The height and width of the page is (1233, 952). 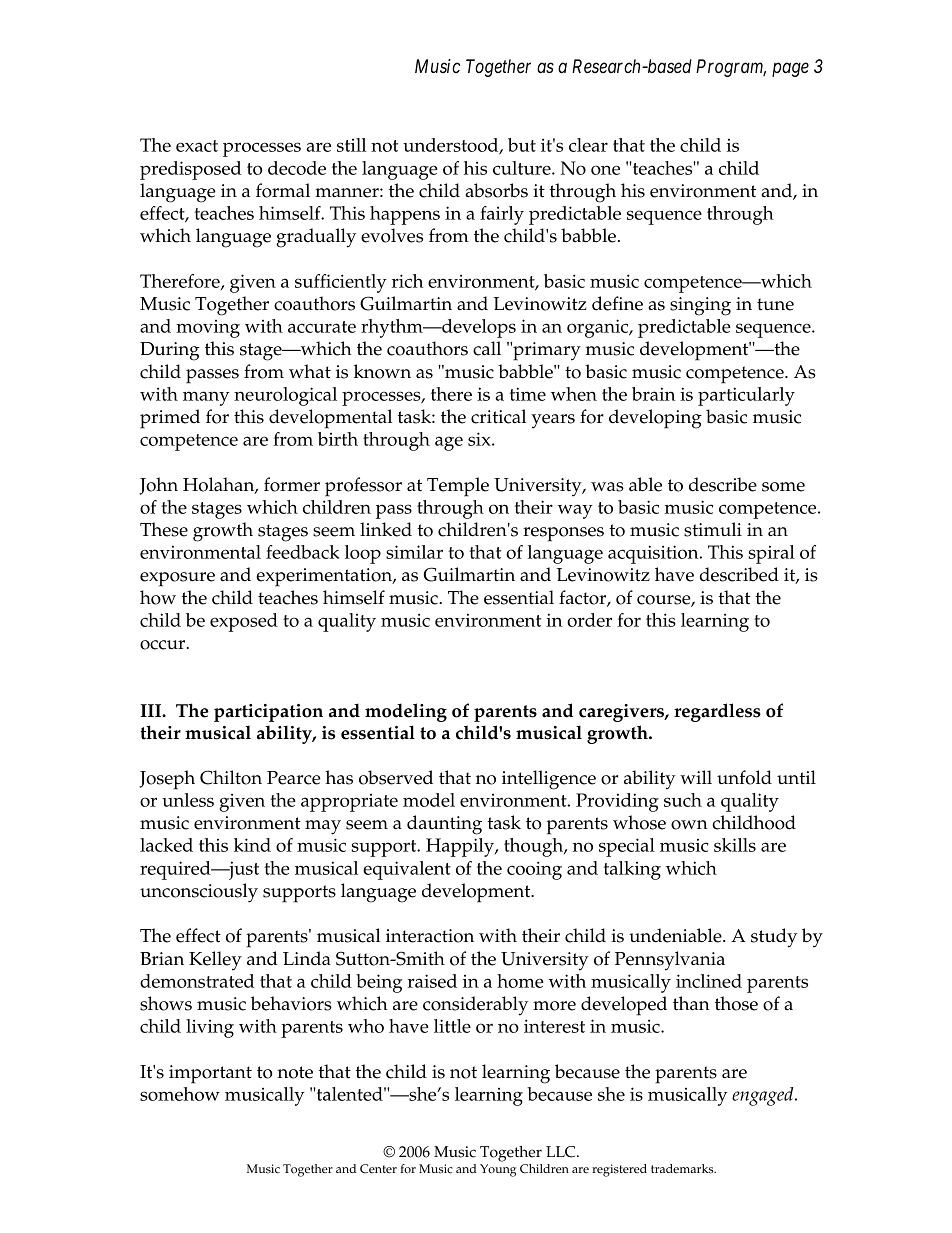 I want to click on critical, so click(x=498, y=416).
